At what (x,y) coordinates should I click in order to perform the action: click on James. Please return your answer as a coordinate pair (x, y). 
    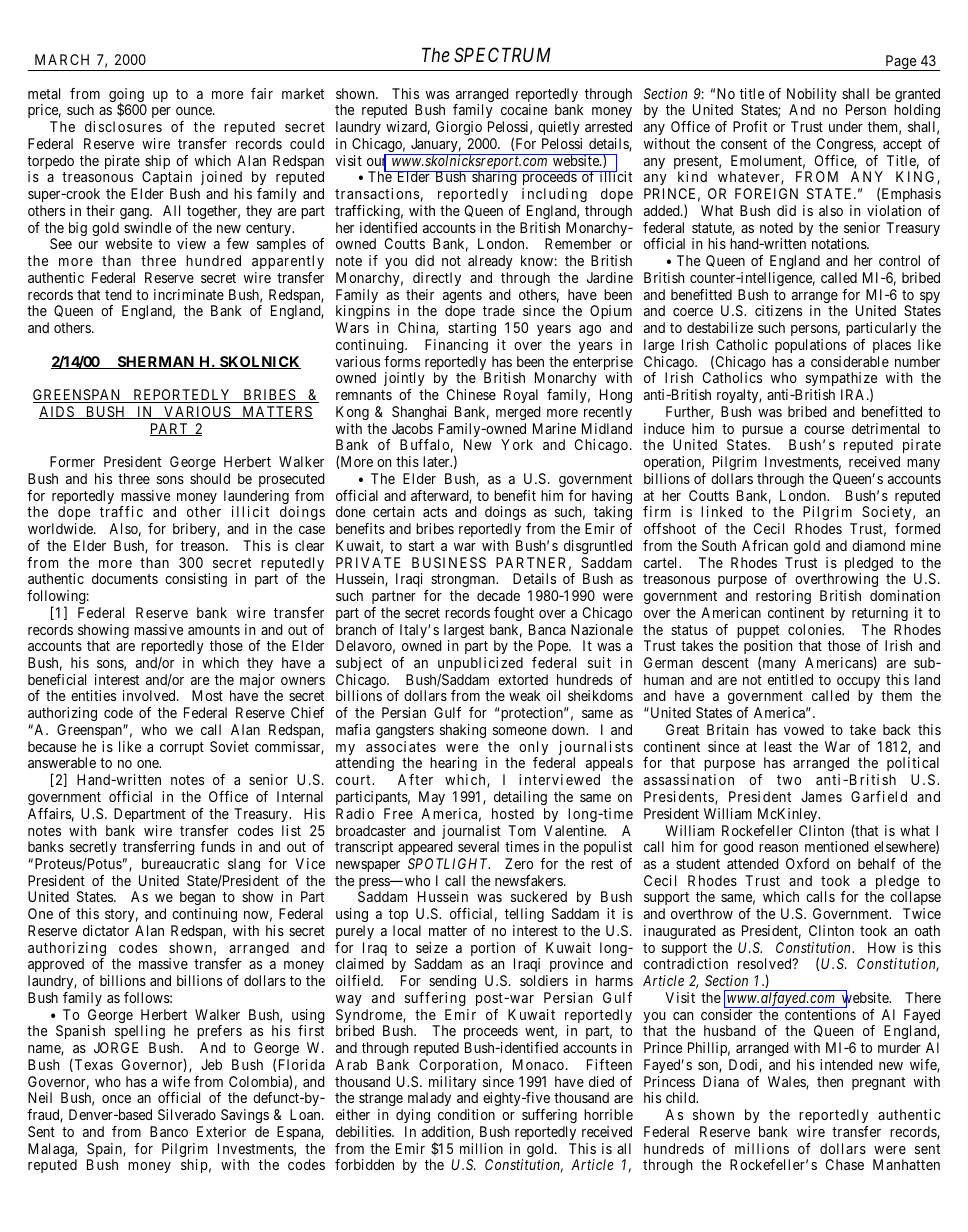
    Looking at the image, I should click on (821, 796).
